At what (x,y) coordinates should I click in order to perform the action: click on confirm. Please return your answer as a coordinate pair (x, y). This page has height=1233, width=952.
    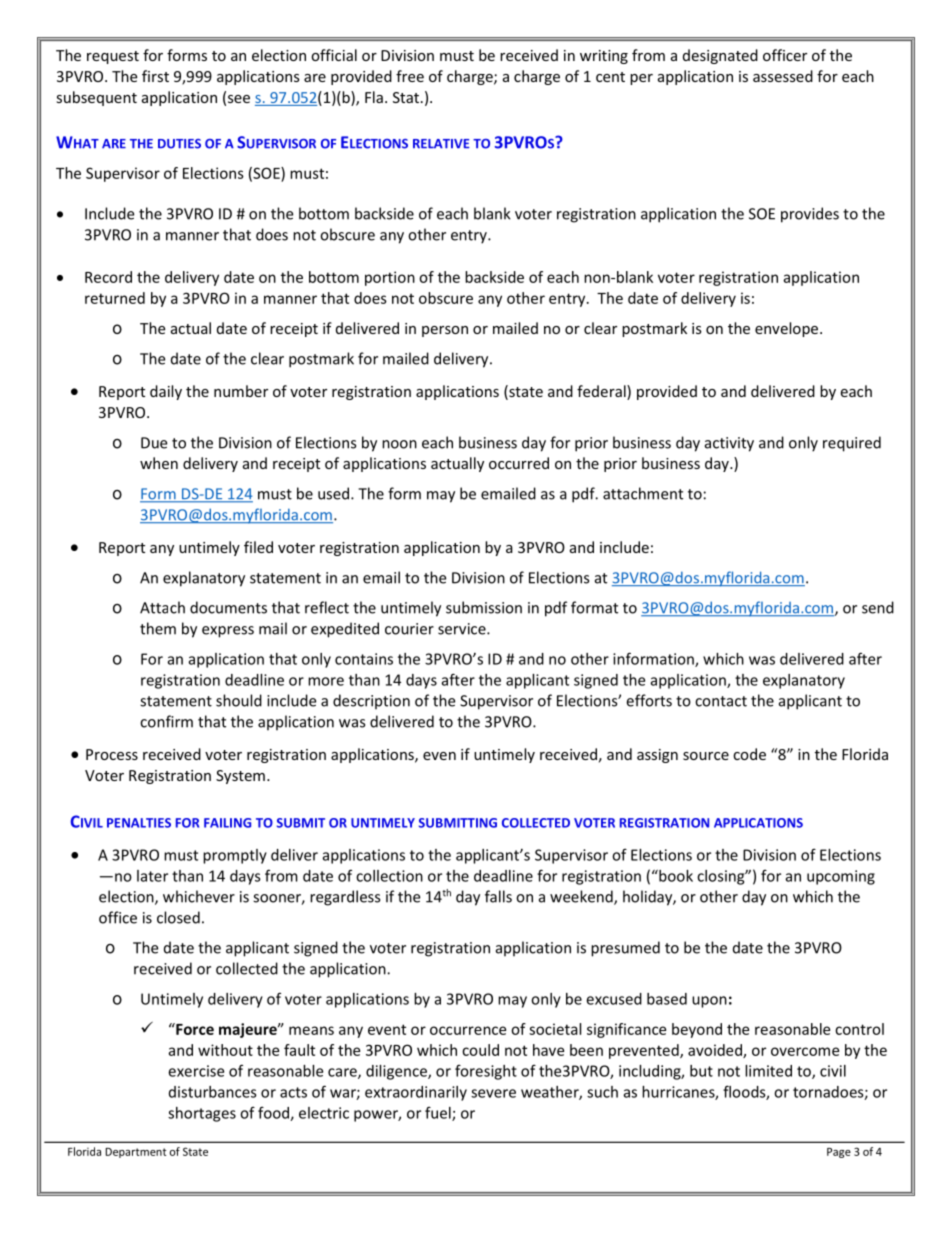
    Looking at the image, I should click on (166, 721).
